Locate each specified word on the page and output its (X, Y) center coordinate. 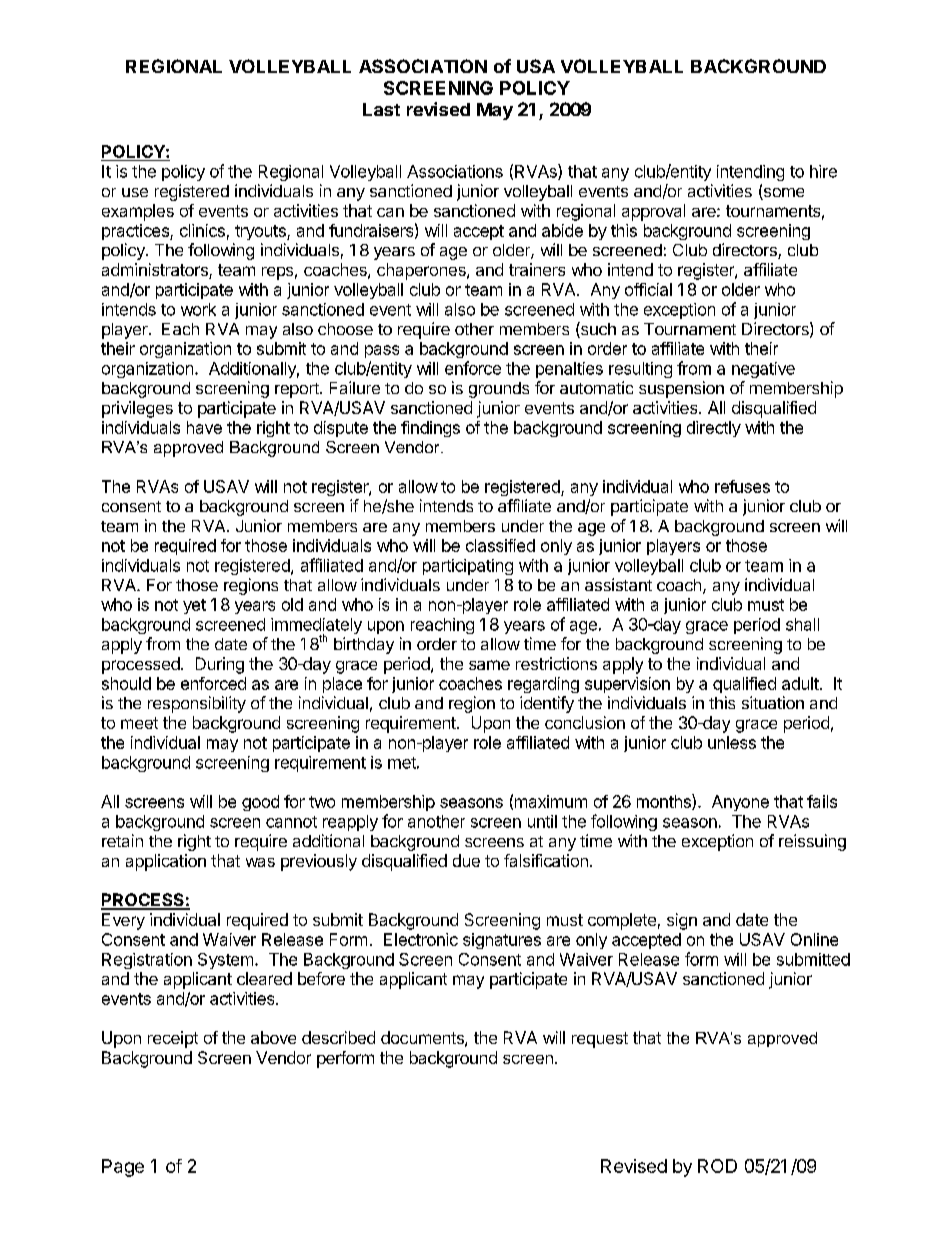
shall (802, 624)
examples (138, 212)
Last (381, 109)
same (489, 665)
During (220, 665)
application (166, 862)
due (466, 860)
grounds (499, 390)
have (204, 427)
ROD (717, 1166)
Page (123, 1168)
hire (823, 171)
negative (763, 370)
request (600, 1040)
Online (814, 939)
